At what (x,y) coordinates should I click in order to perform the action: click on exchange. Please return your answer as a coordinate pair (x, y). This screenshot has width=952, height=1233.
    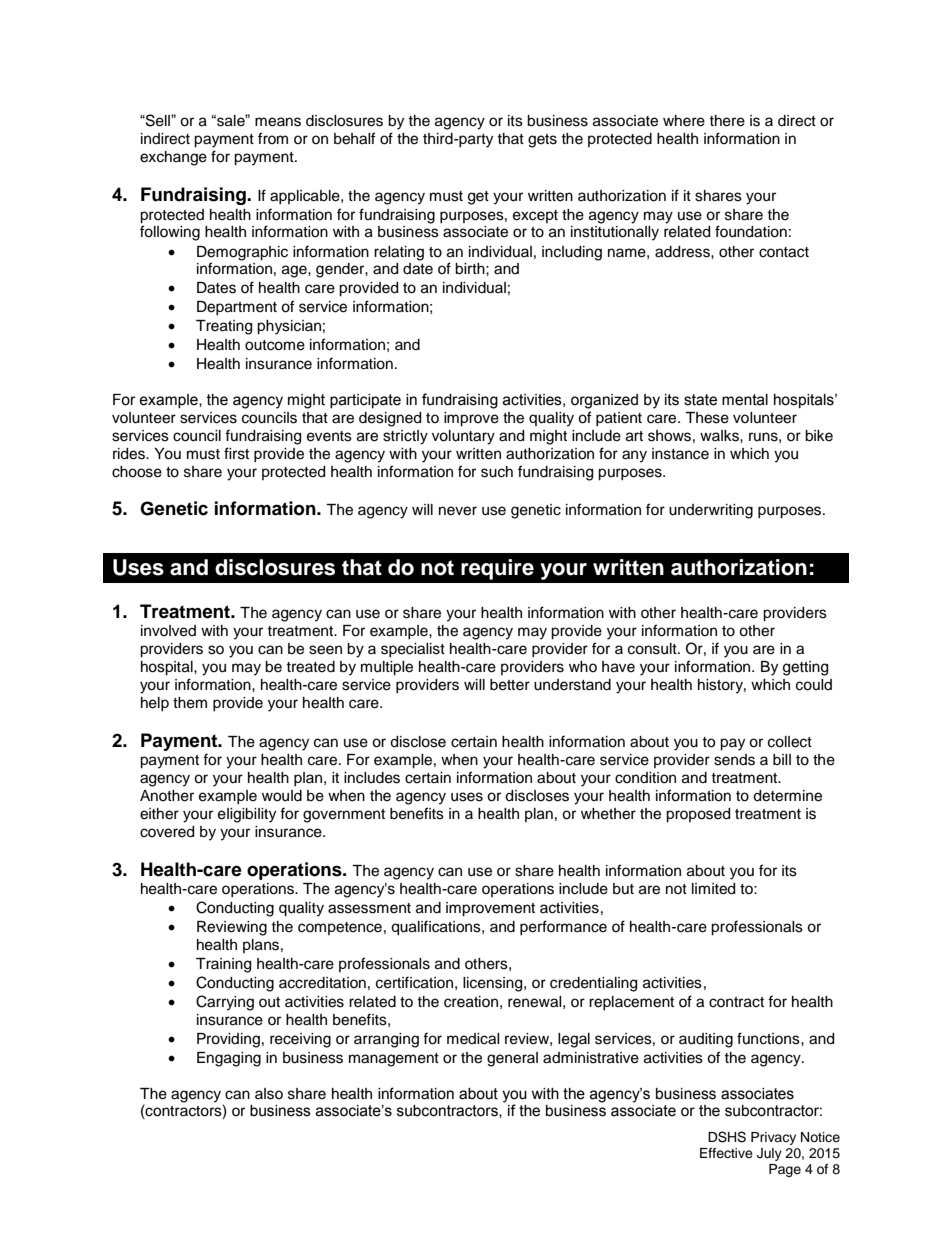
    Looking at the image, I should click on (173, 158).
